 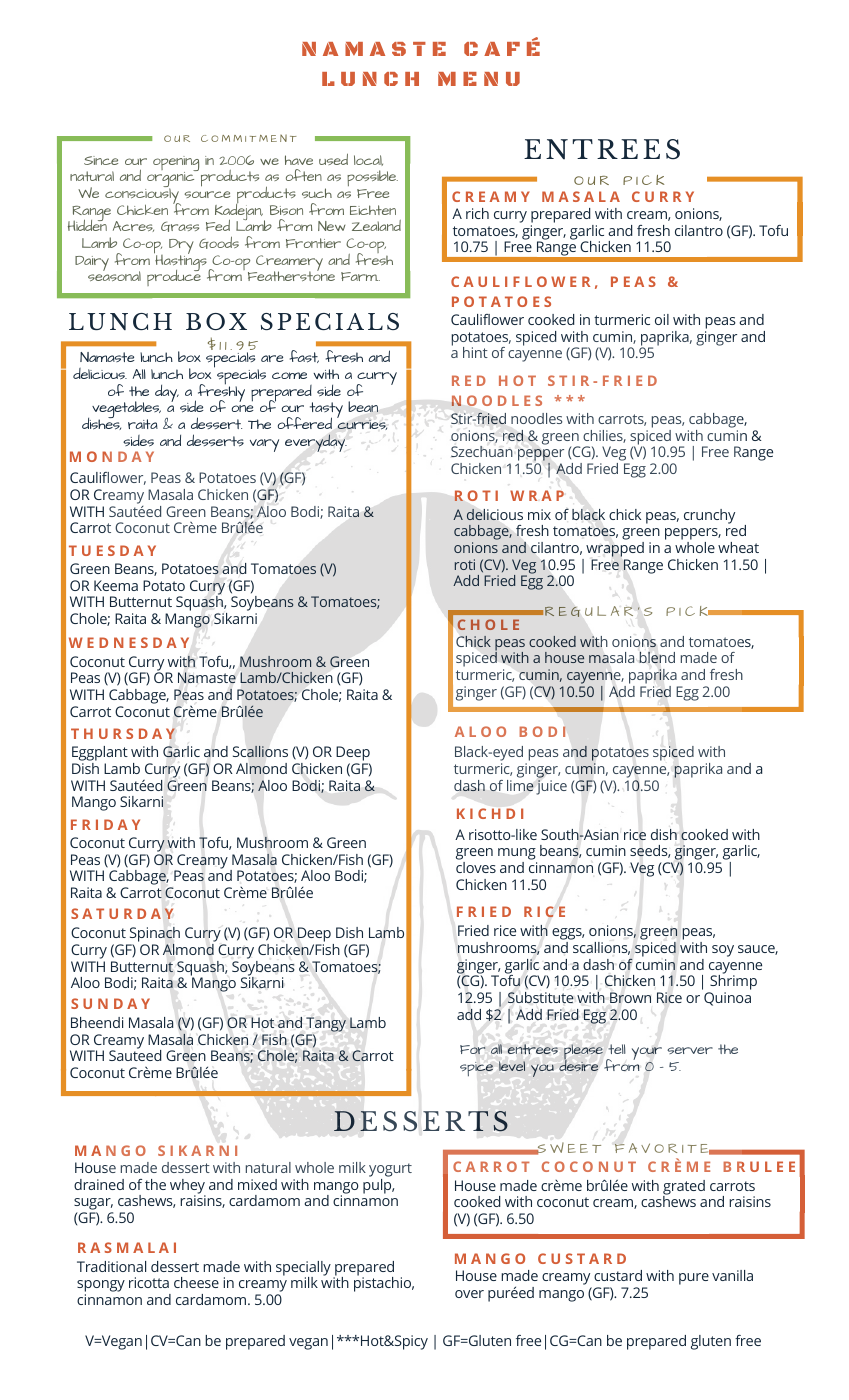 What do you see at coordinates (657, 657) in the screenshot?
I see `blend` at bounding box center [657, 657].
